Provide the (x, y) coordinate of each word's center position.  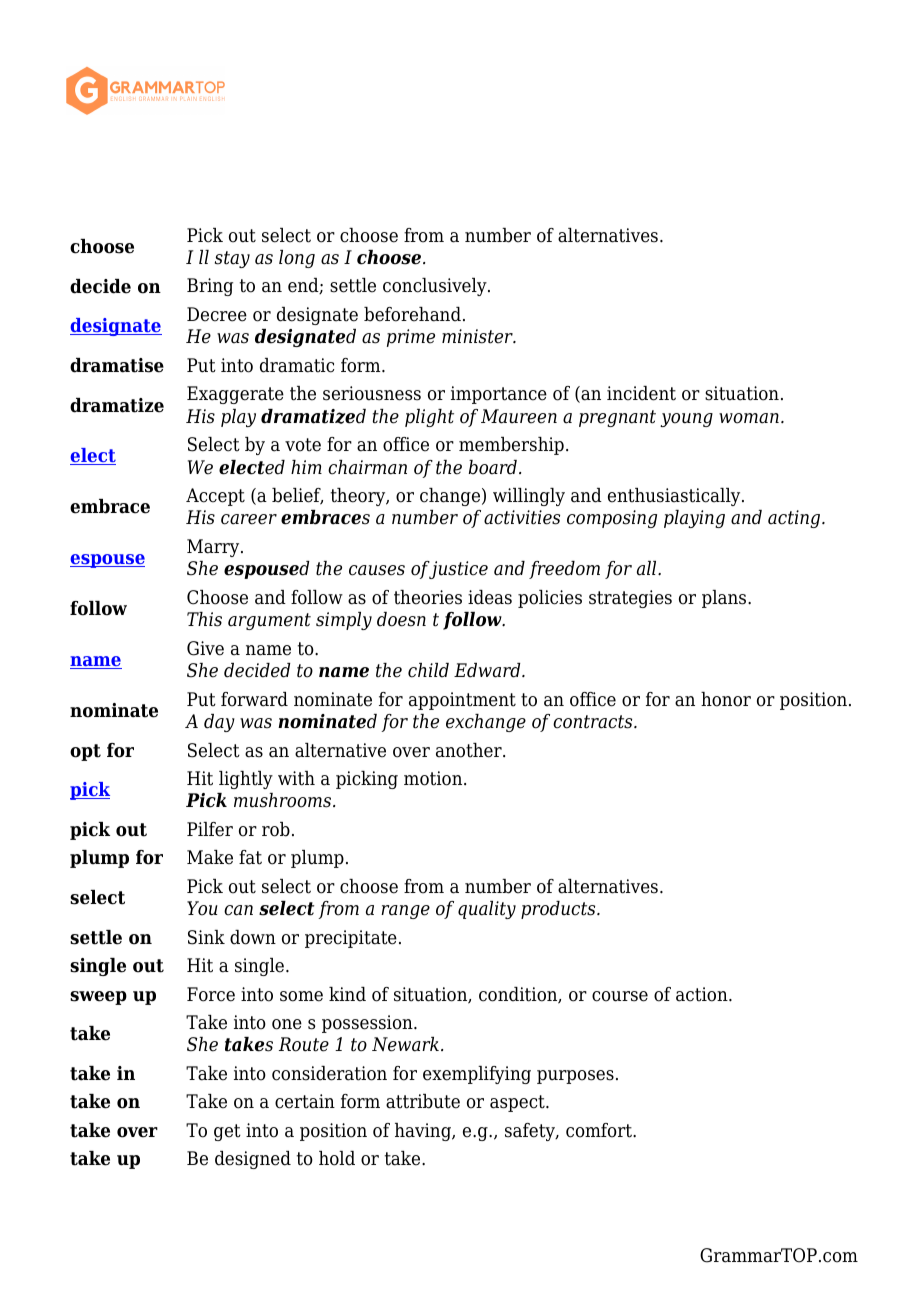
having (424, 1132)
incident (641, 393)
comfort (600, 1130)
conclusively (436, 287)
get (227, 1132)
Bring (210, 287)
